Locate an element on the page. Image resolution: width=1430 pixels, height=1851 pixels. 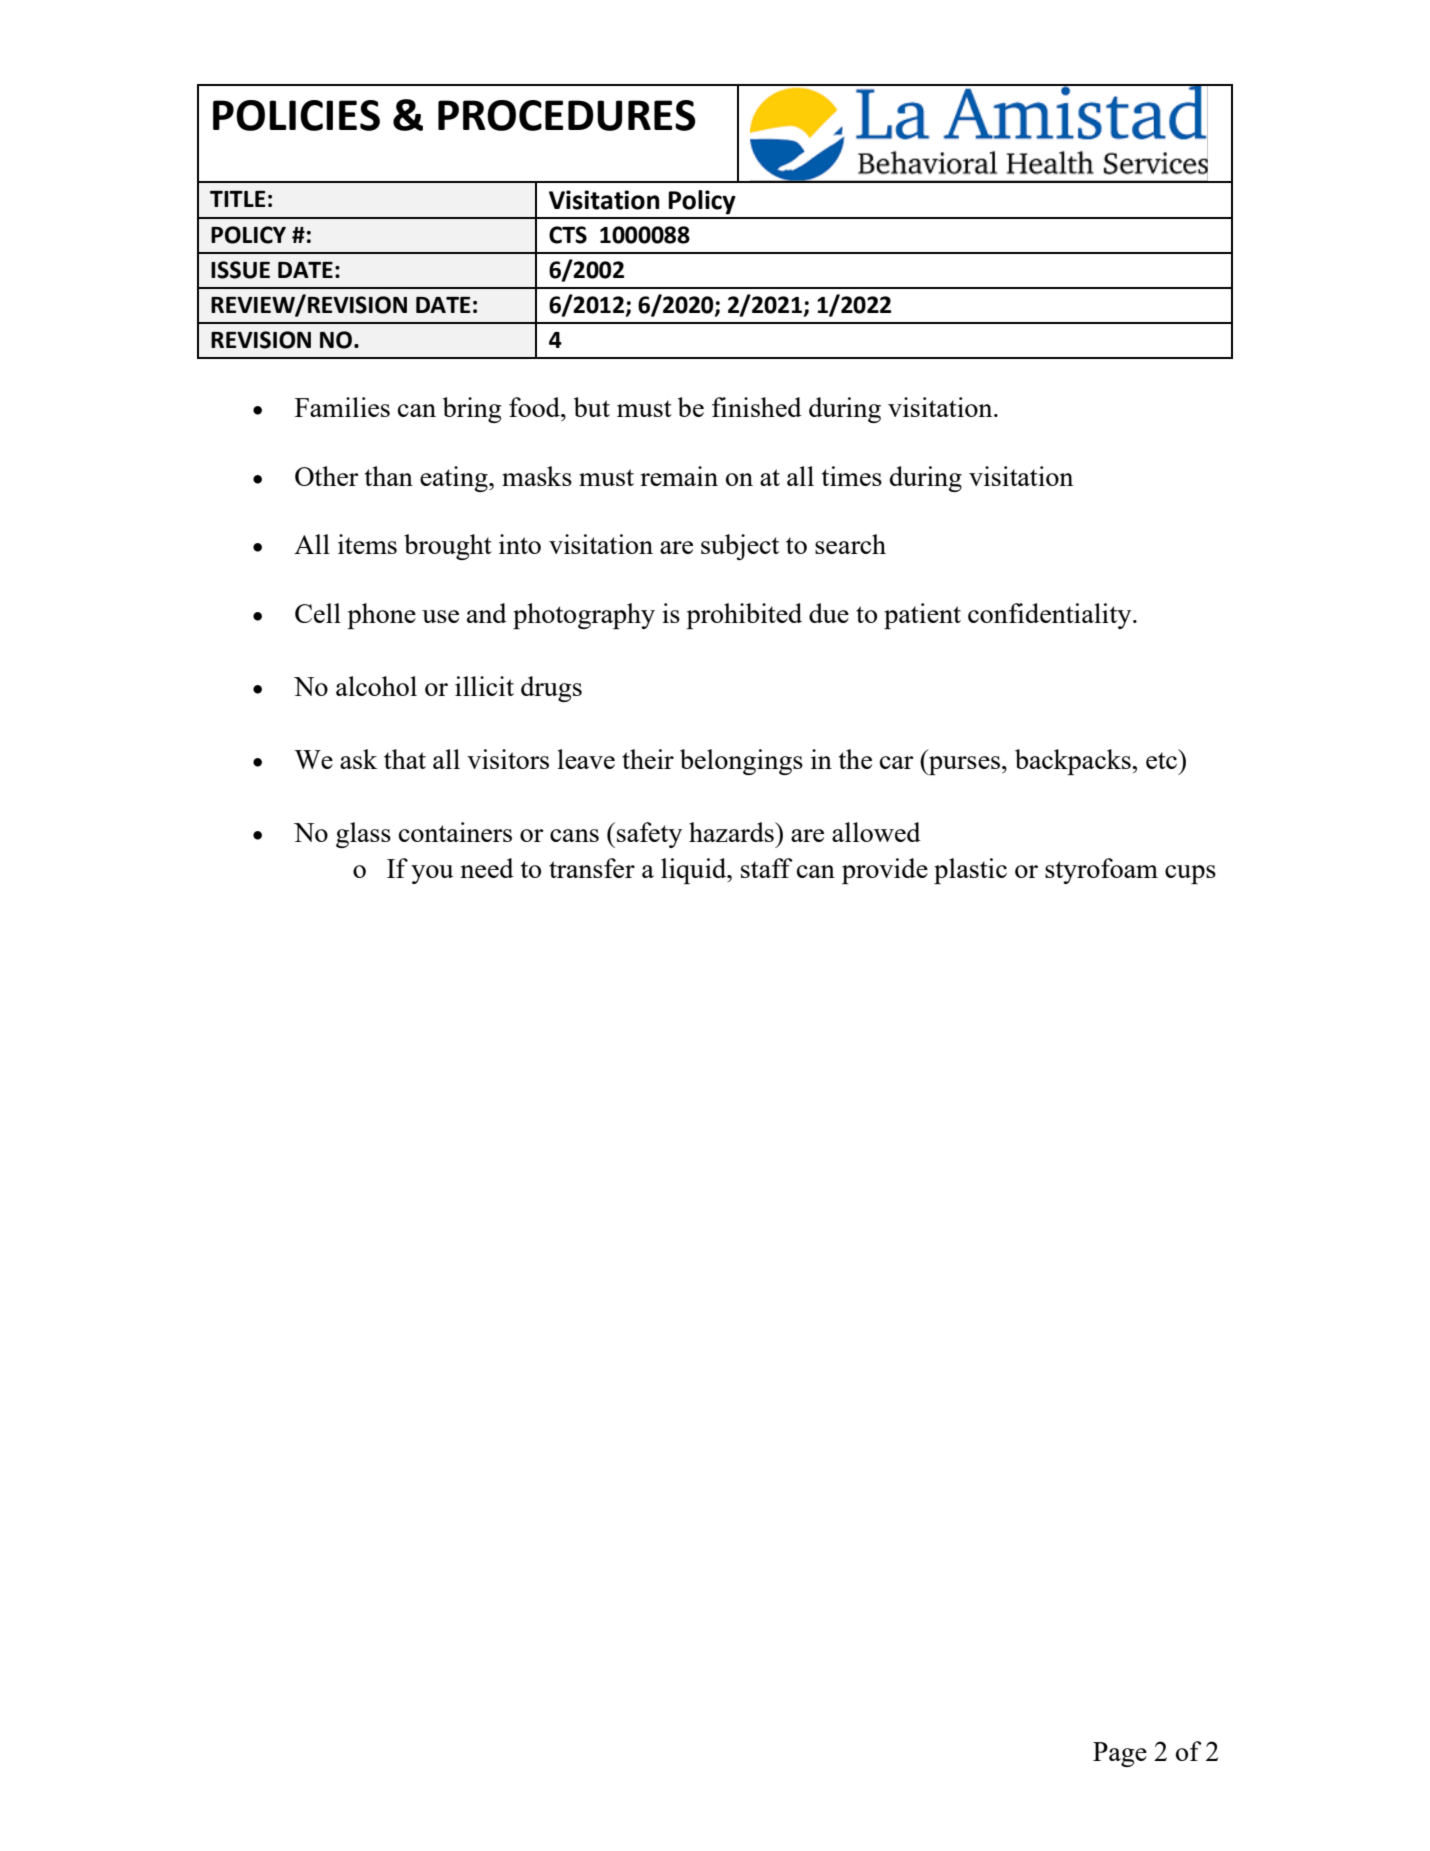
PROCEDURES is located at coordinates (567, 115).
